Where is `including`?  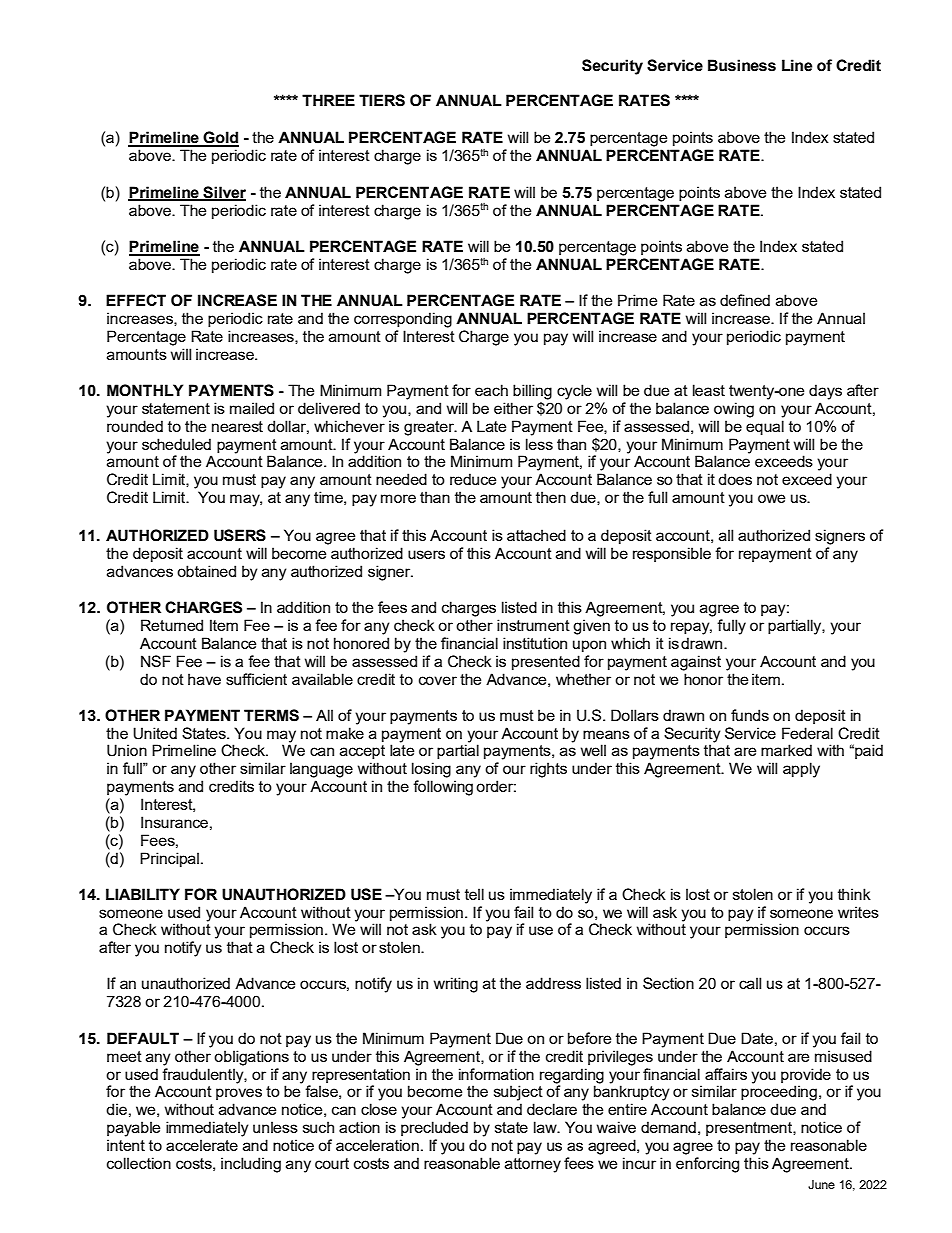 including is located at coordinates (251, 1165).
